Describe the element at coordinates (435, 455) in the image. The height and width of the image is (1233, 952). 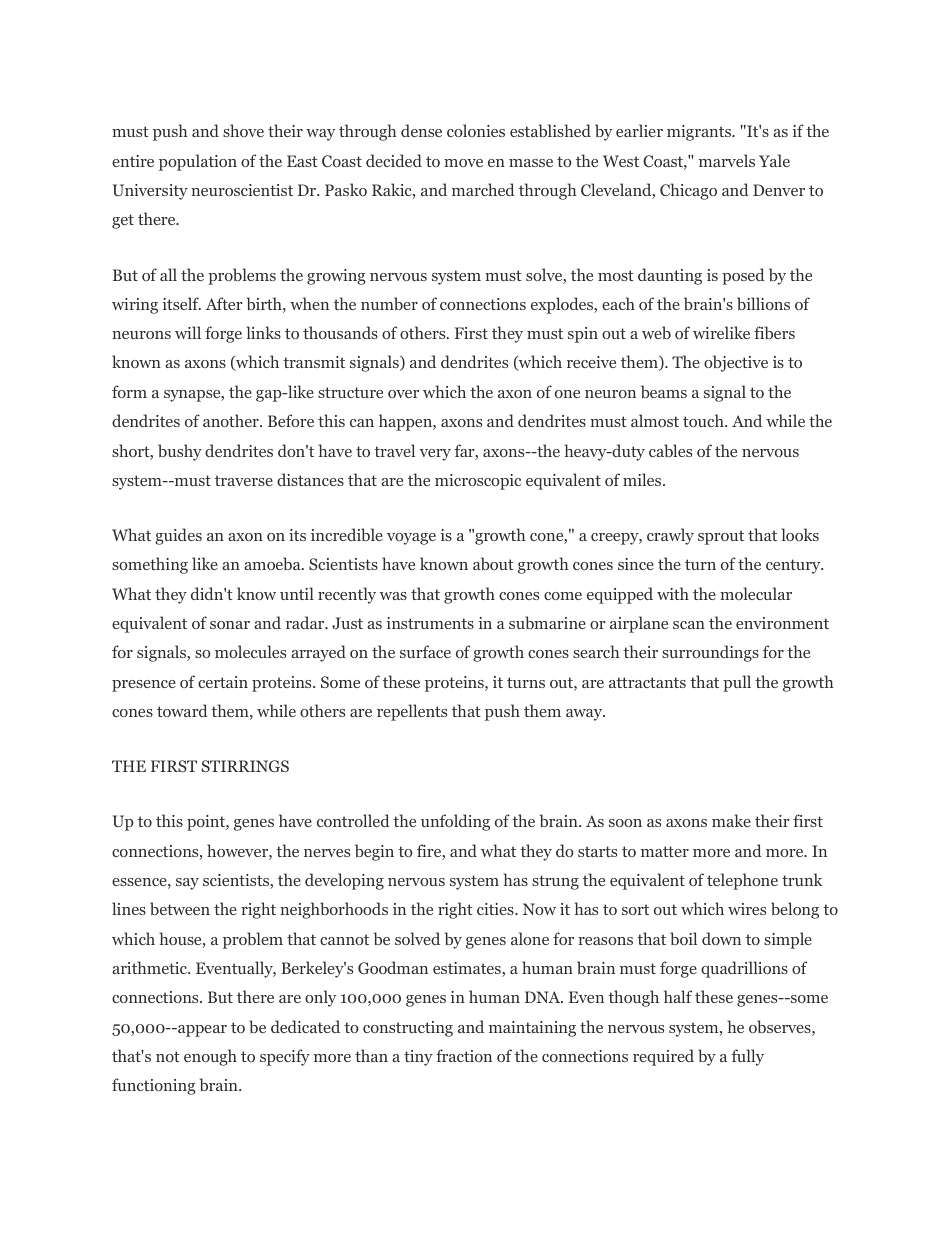
I see `very` at that location.
